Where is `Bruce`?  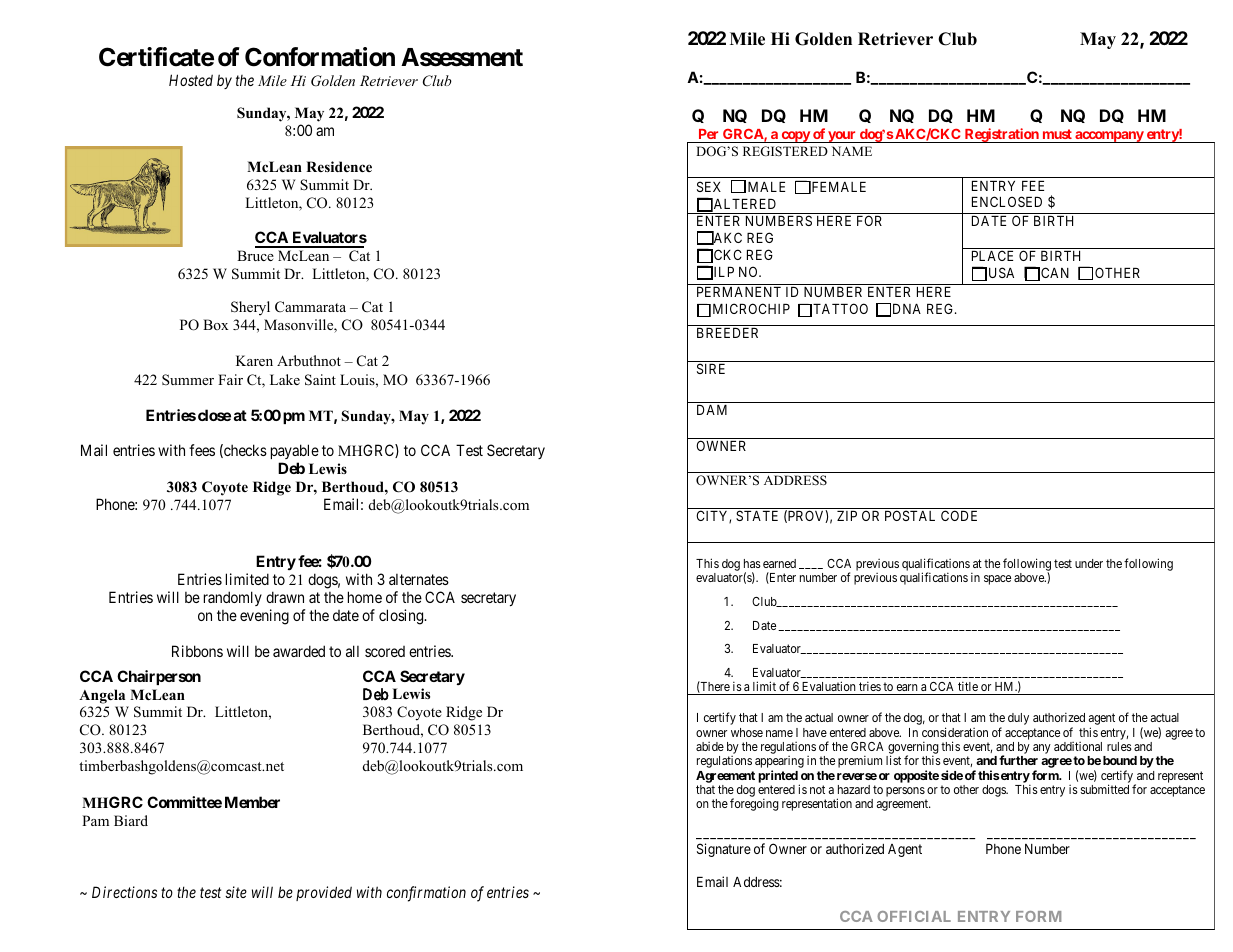
Bruce is located at coordinates (255, 255).
